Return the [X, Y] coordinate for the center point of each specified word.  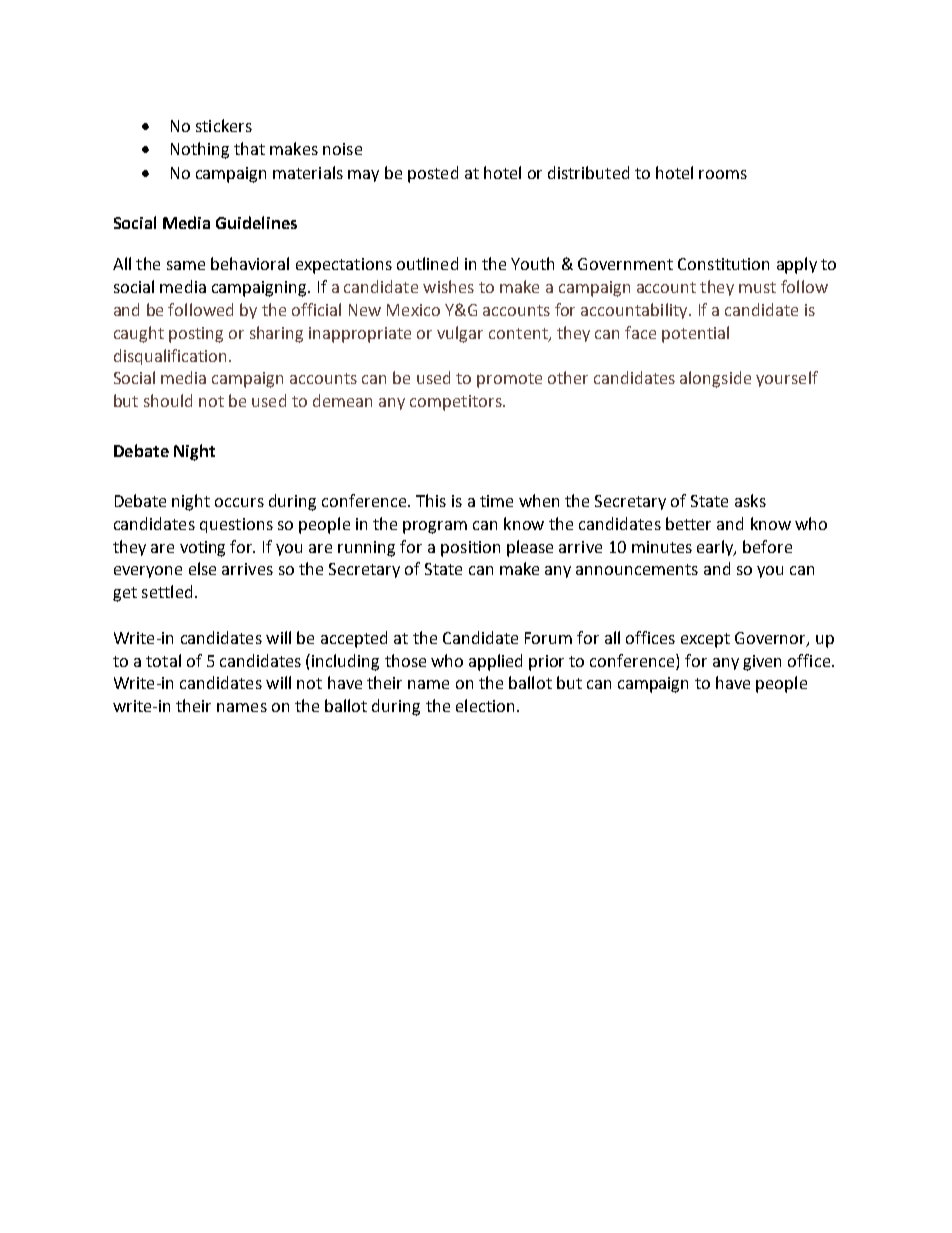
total [163, 660]
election [485, 705]
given [762, 663]
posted [433, 174]
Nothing [200, 150]
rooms [723, 174]
